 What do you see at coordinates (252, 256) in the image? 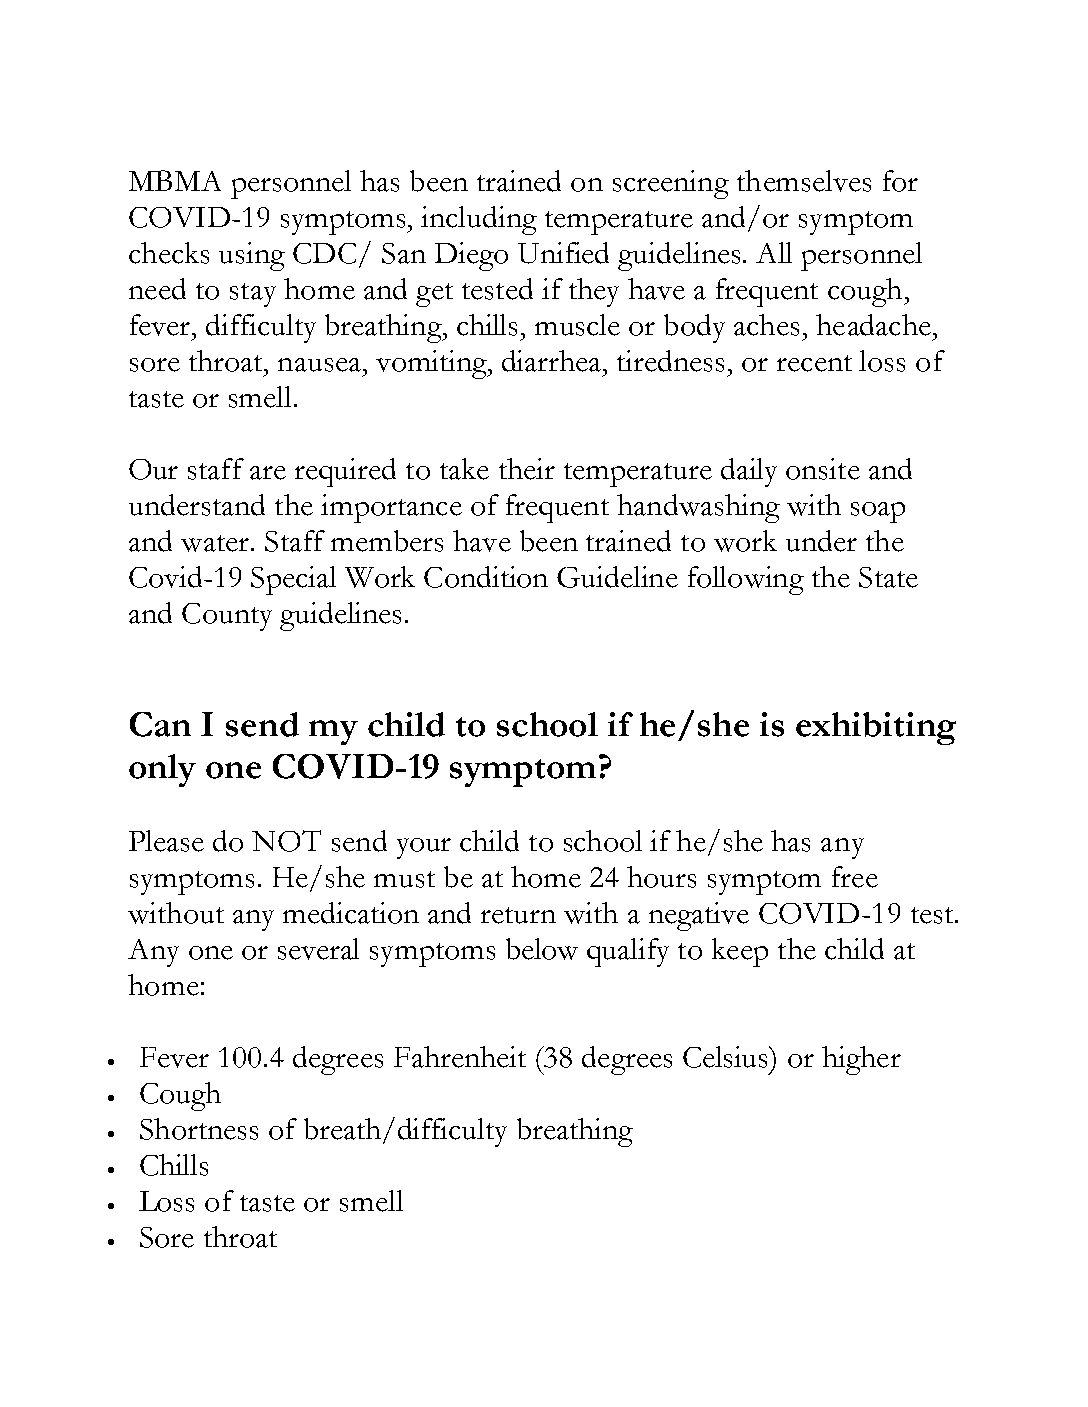
I see `using` at bounding box center [252, 256].
